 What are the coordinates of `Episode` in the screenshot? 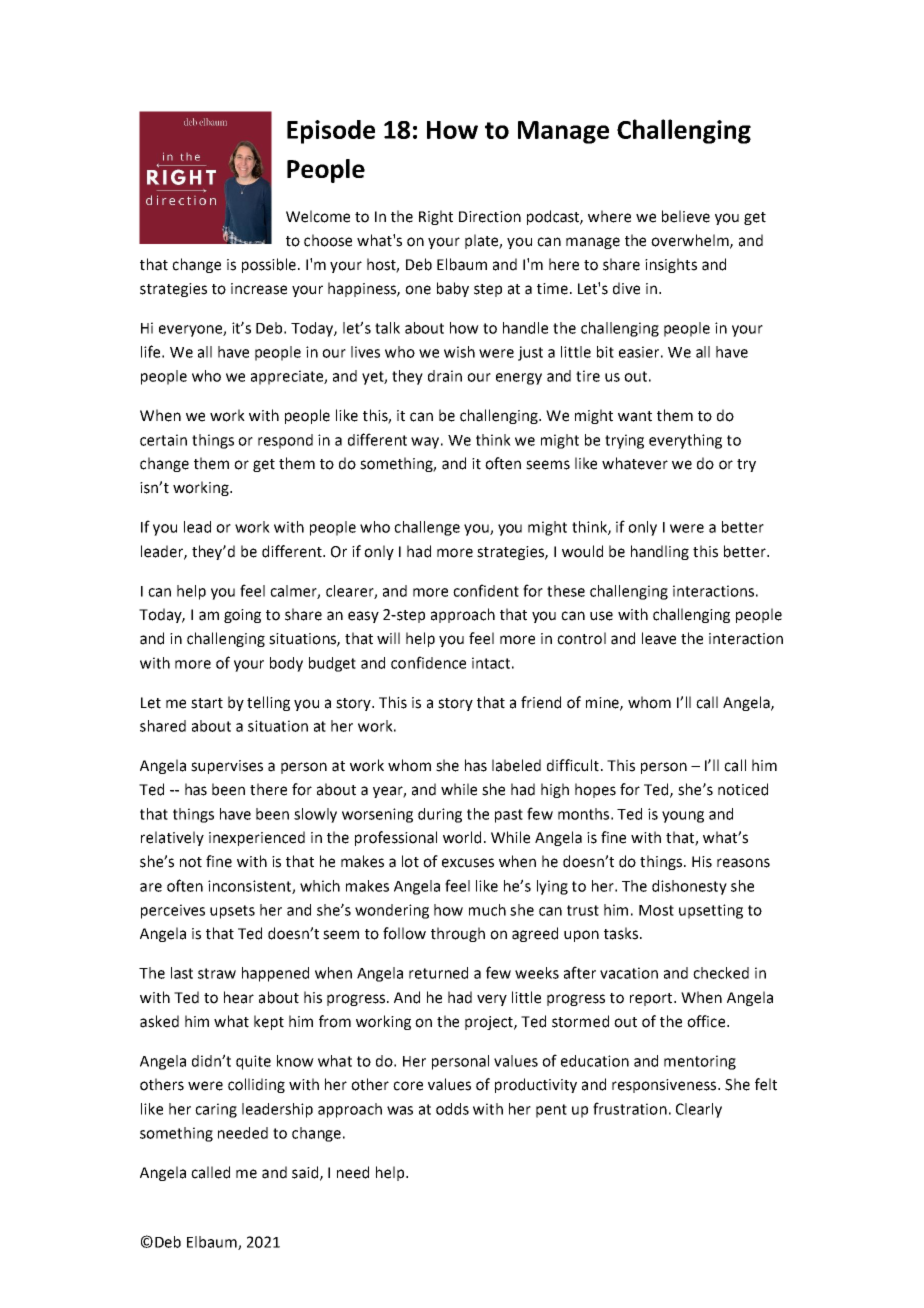 It's located at (331, 132).
